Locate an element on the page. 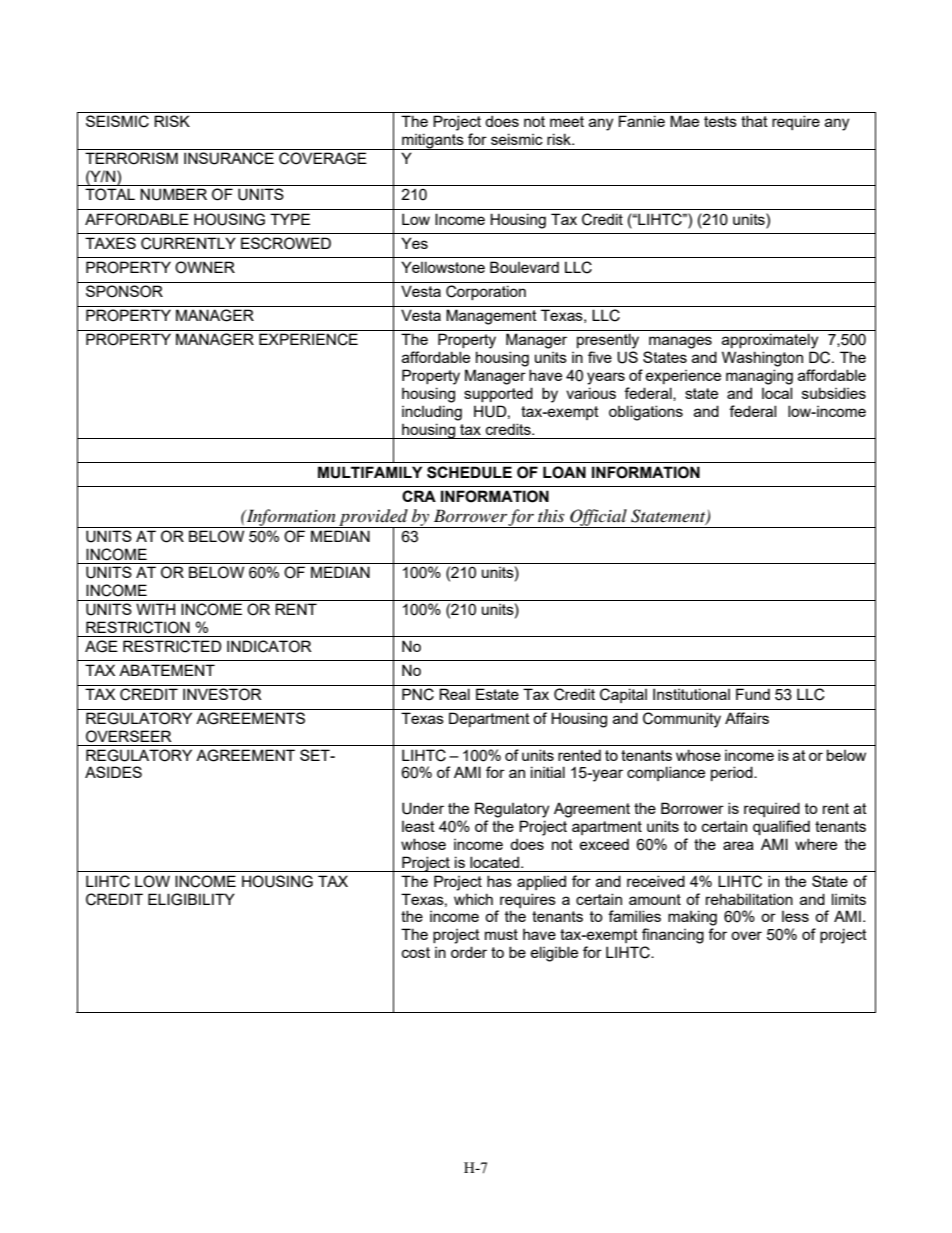 This image has width=952, height=1233. ELIGIBILITY is located at coordinates (191, 899).
